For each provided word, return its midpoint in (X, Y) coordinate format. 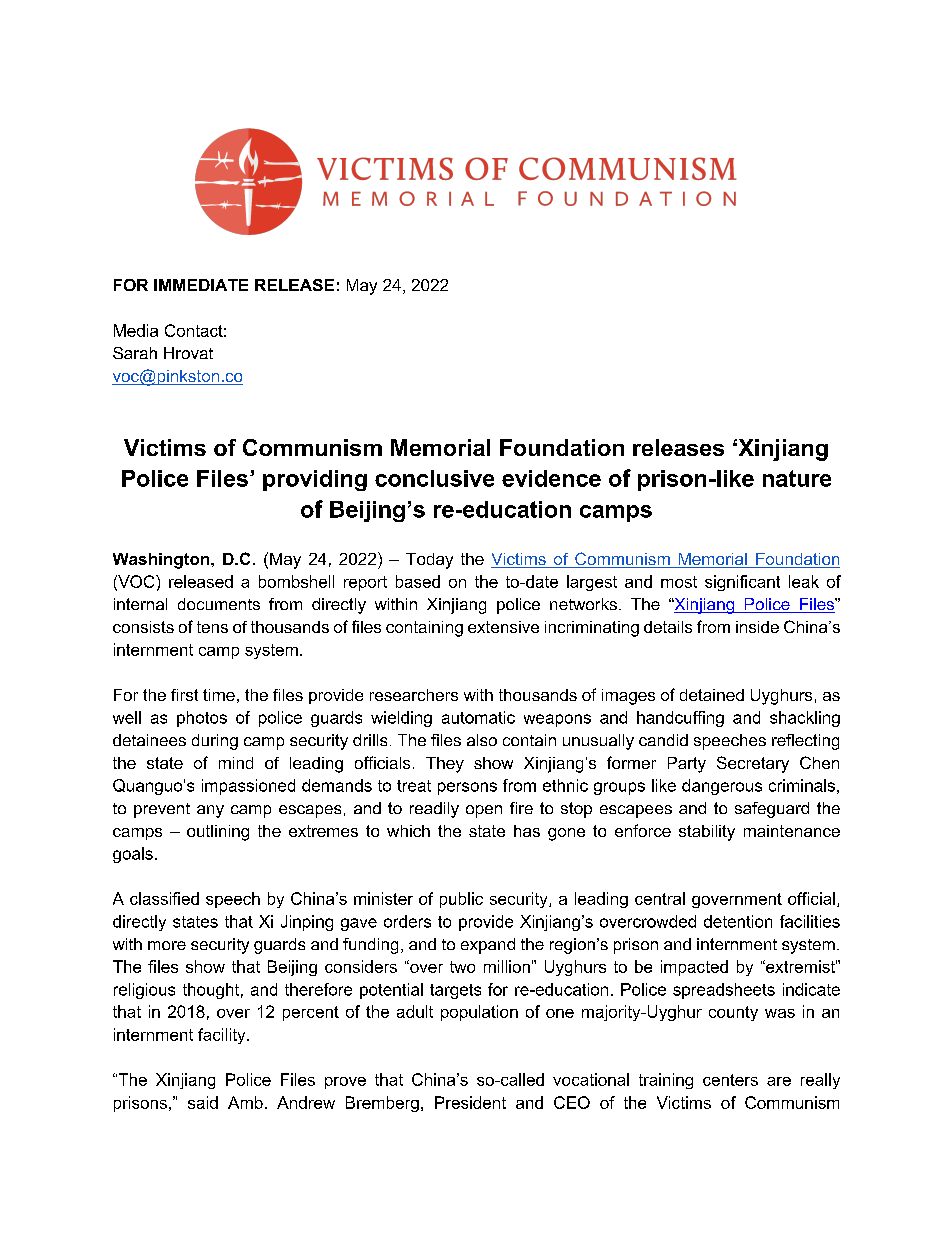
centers (730, 1080)
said (203, 1102)
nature (797, 478)
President (470, 1102)
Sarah (135, 353)
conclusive (434, 478)
